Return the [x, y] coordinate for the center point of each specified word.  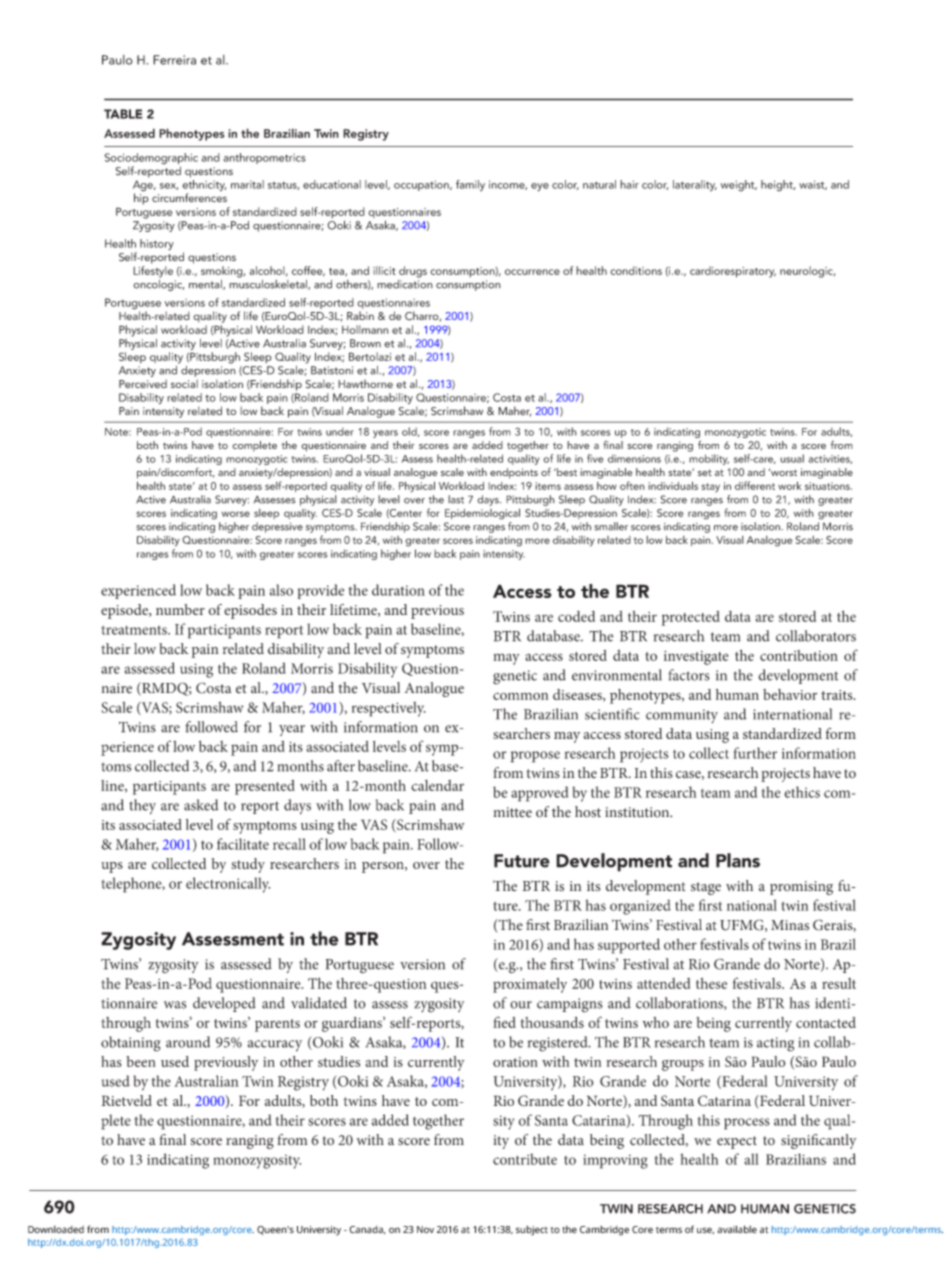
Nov [425, 1229]
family [470, 185]
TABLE [123, 114]
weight [739, 185]
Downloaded [56, 1229]
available [737, 1229]
